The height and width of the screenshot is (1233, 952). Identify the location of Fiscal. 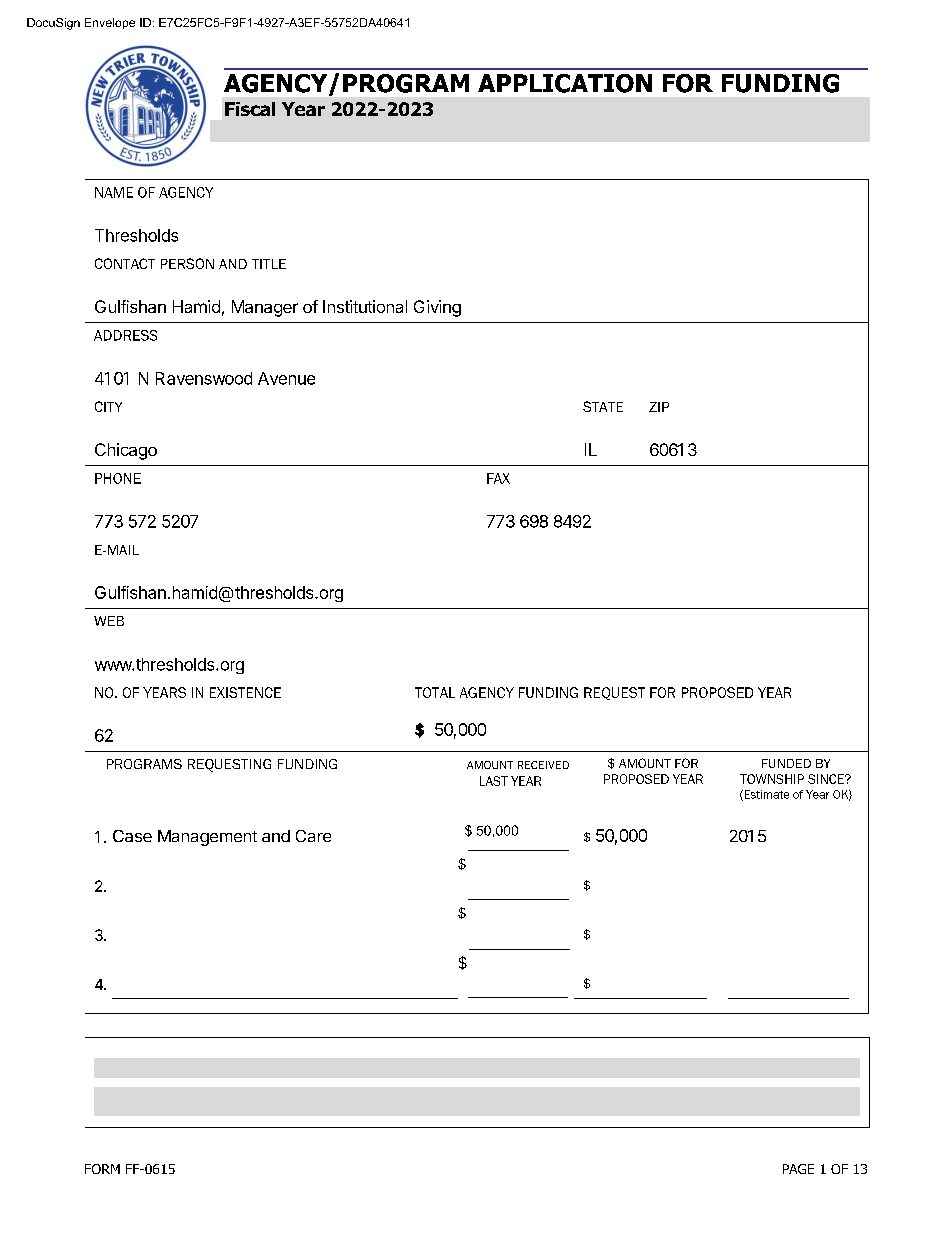
(250, 109).
